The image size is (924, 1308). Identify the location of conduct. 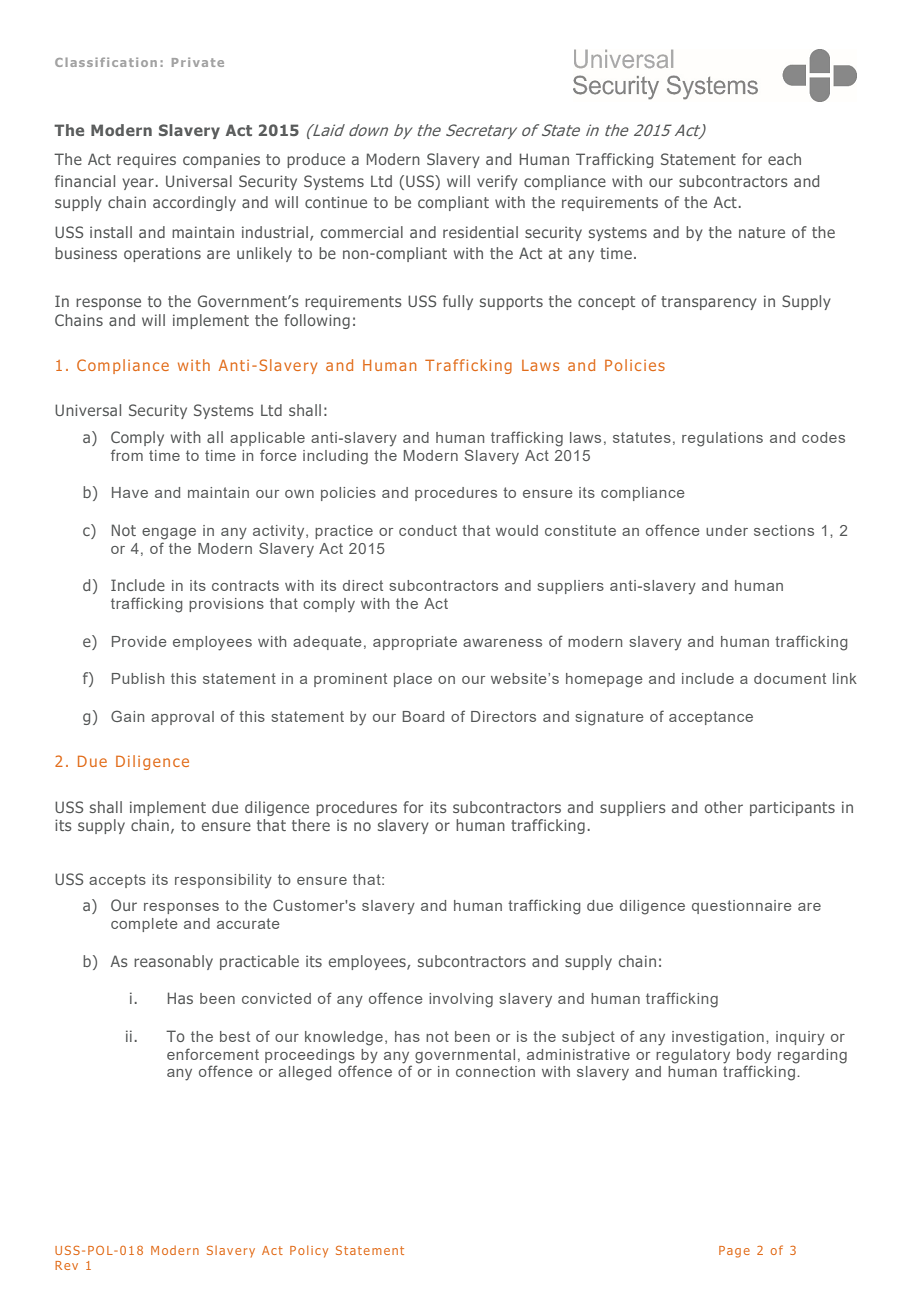
(428, 530).
